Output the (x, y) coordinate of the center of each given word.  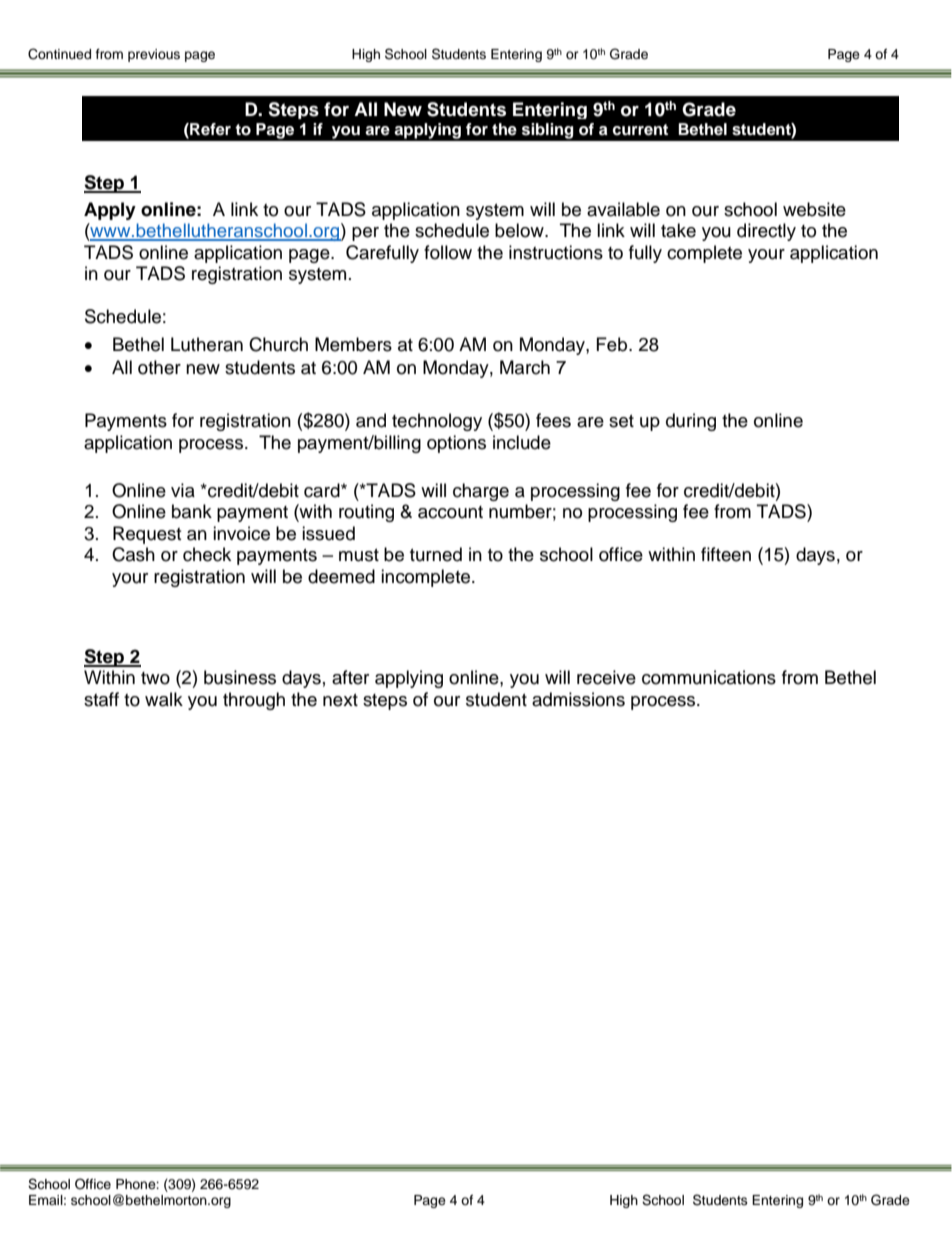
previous (154, 55)
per (365, 234)
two (155, 678)
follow (448, 252)
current (640, 130)
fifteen (726, 554)
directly (766, 232)
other (159, 367)
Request (147, 535)
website (814, 209)
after (350, 677)
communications (709, 677)
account (450, 512)
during (691, 422)
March (525, 367)
